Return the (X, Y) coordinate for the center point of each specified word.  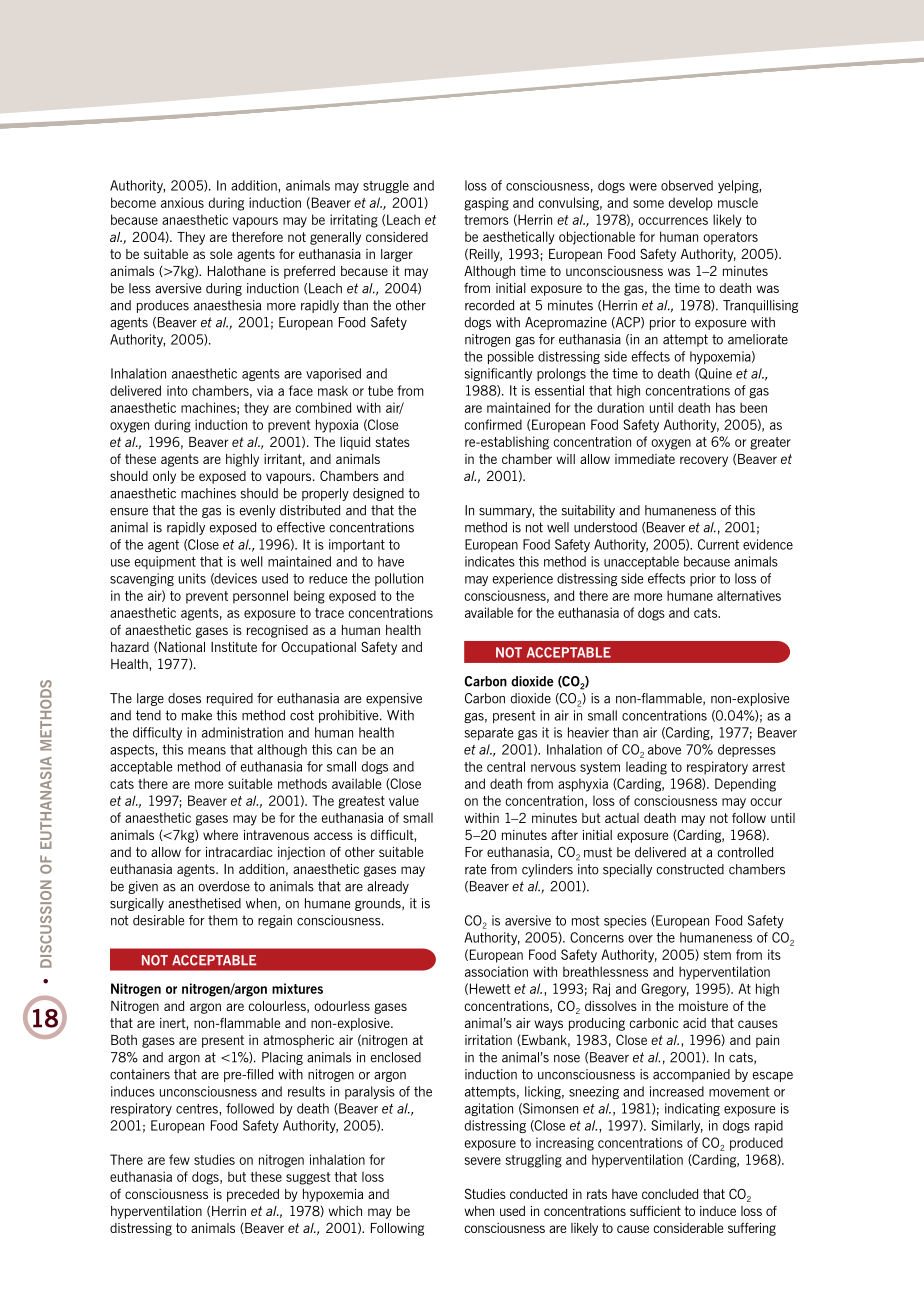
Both (124, 1040)
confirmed (493, 424)
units (192, 578)
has (725, 407)
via (265, 390)
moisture (703, 1006)
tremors (486, 220)
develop (691, 204)
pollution (399, 579)
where (220, 835)
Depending (745, 785)
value (404, 800)
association (496, 971)
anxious (182, 202)
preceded (253, 1195)
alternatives (749, 595)
